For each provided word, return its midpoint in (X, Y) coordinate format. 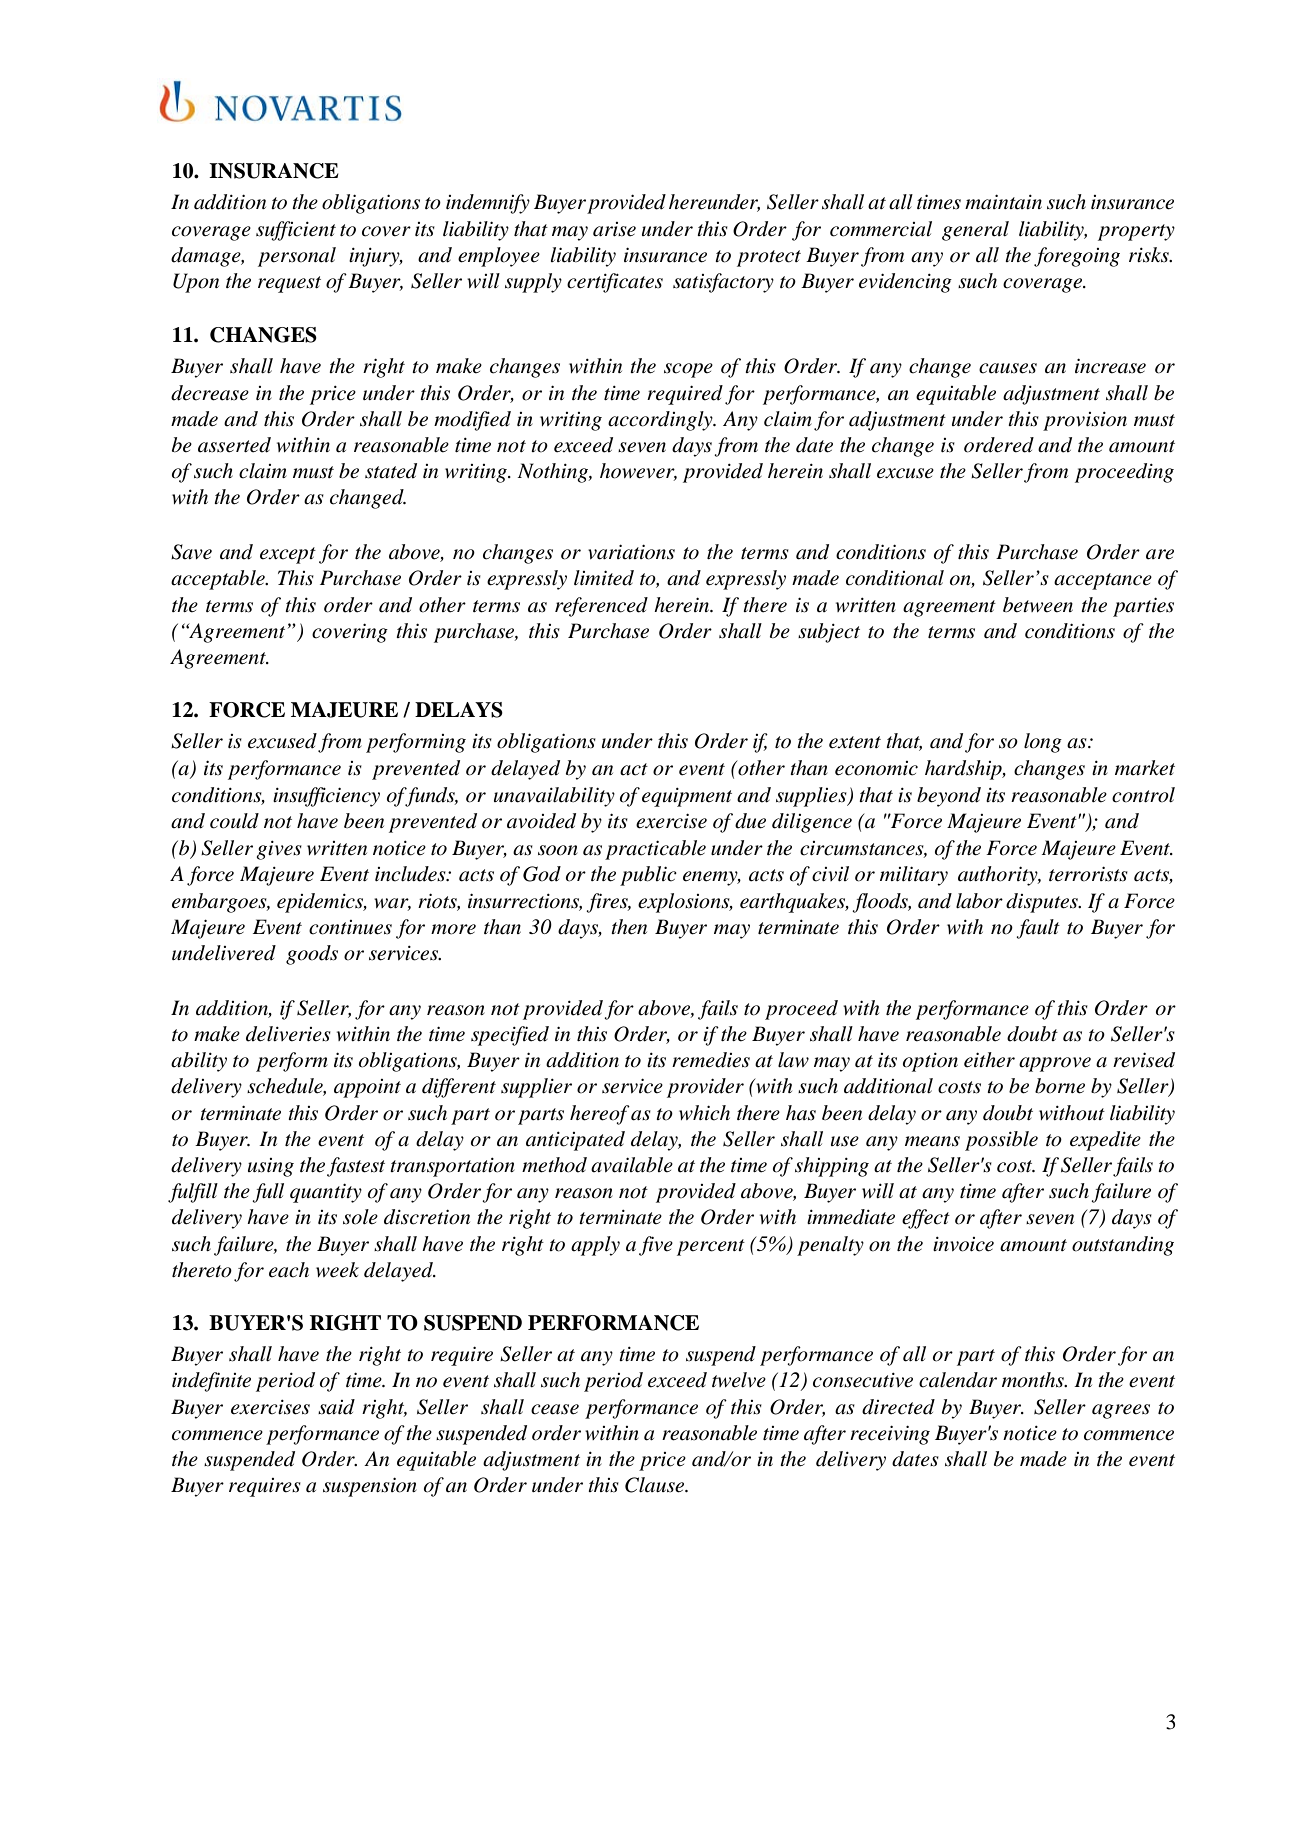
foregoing (1077, 257)
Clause (656, 1485)
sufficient (296, 231)
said (336, 1407)
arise (614, 229)
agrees (1121, 1411)
